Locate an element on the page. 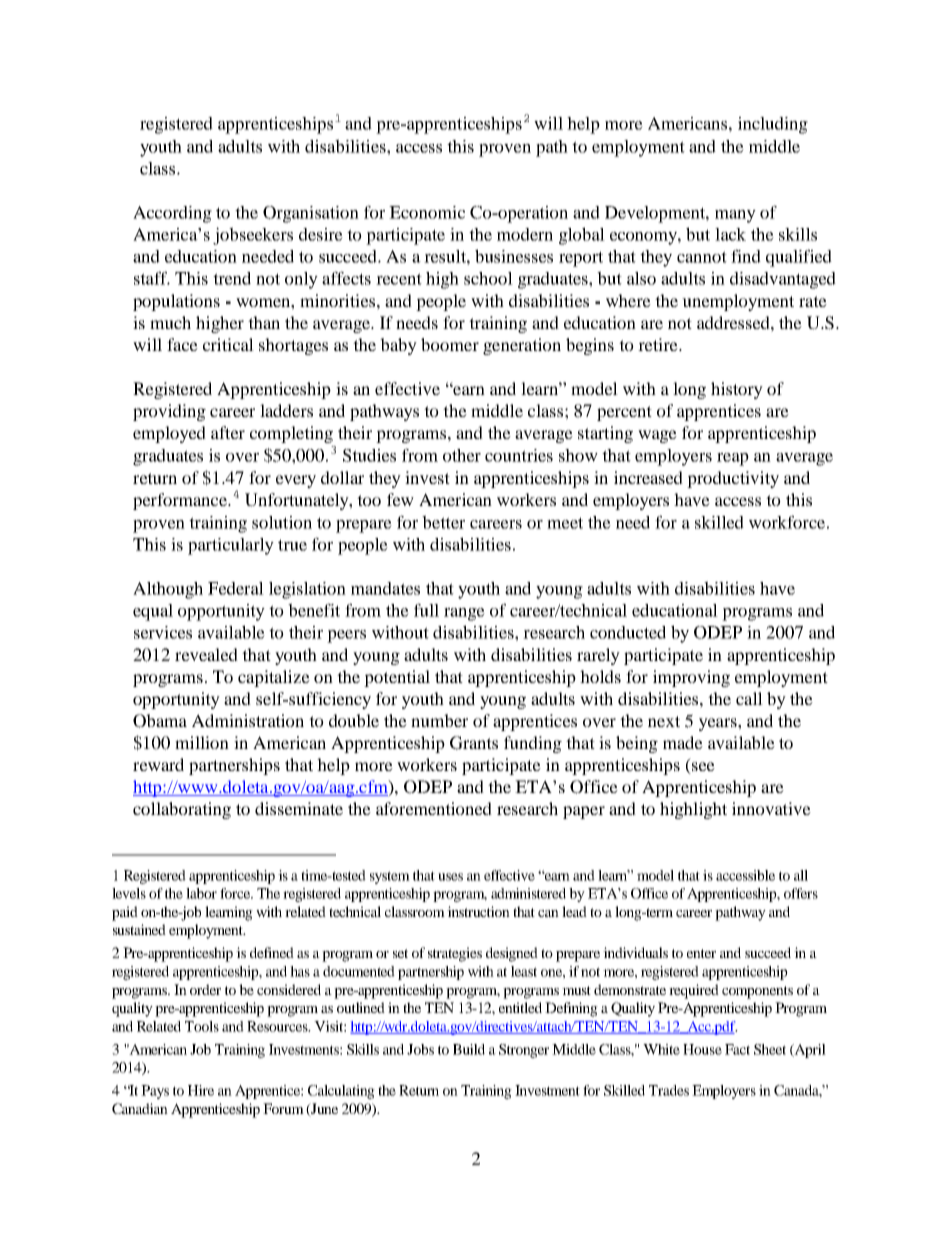 The height and width of the image is (1233, 952). Economic is located at coordinates (427, 212).
